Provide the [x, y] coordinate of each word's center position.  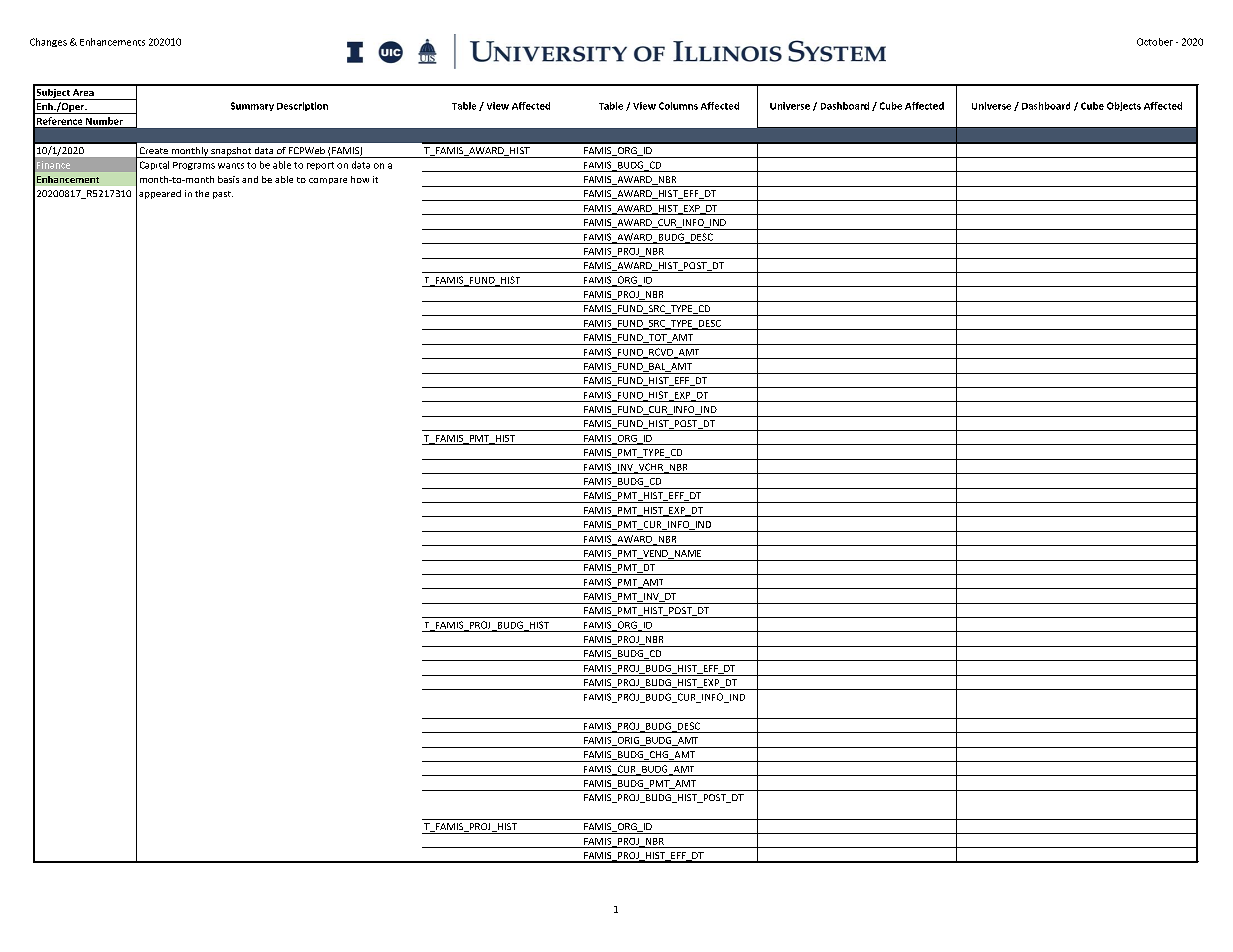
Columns [678, 106]
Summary [252, 106]
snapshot [231, 152]
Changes [48, 42]
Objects [1124, 106]
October [1155, 42]
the [202, 193]
